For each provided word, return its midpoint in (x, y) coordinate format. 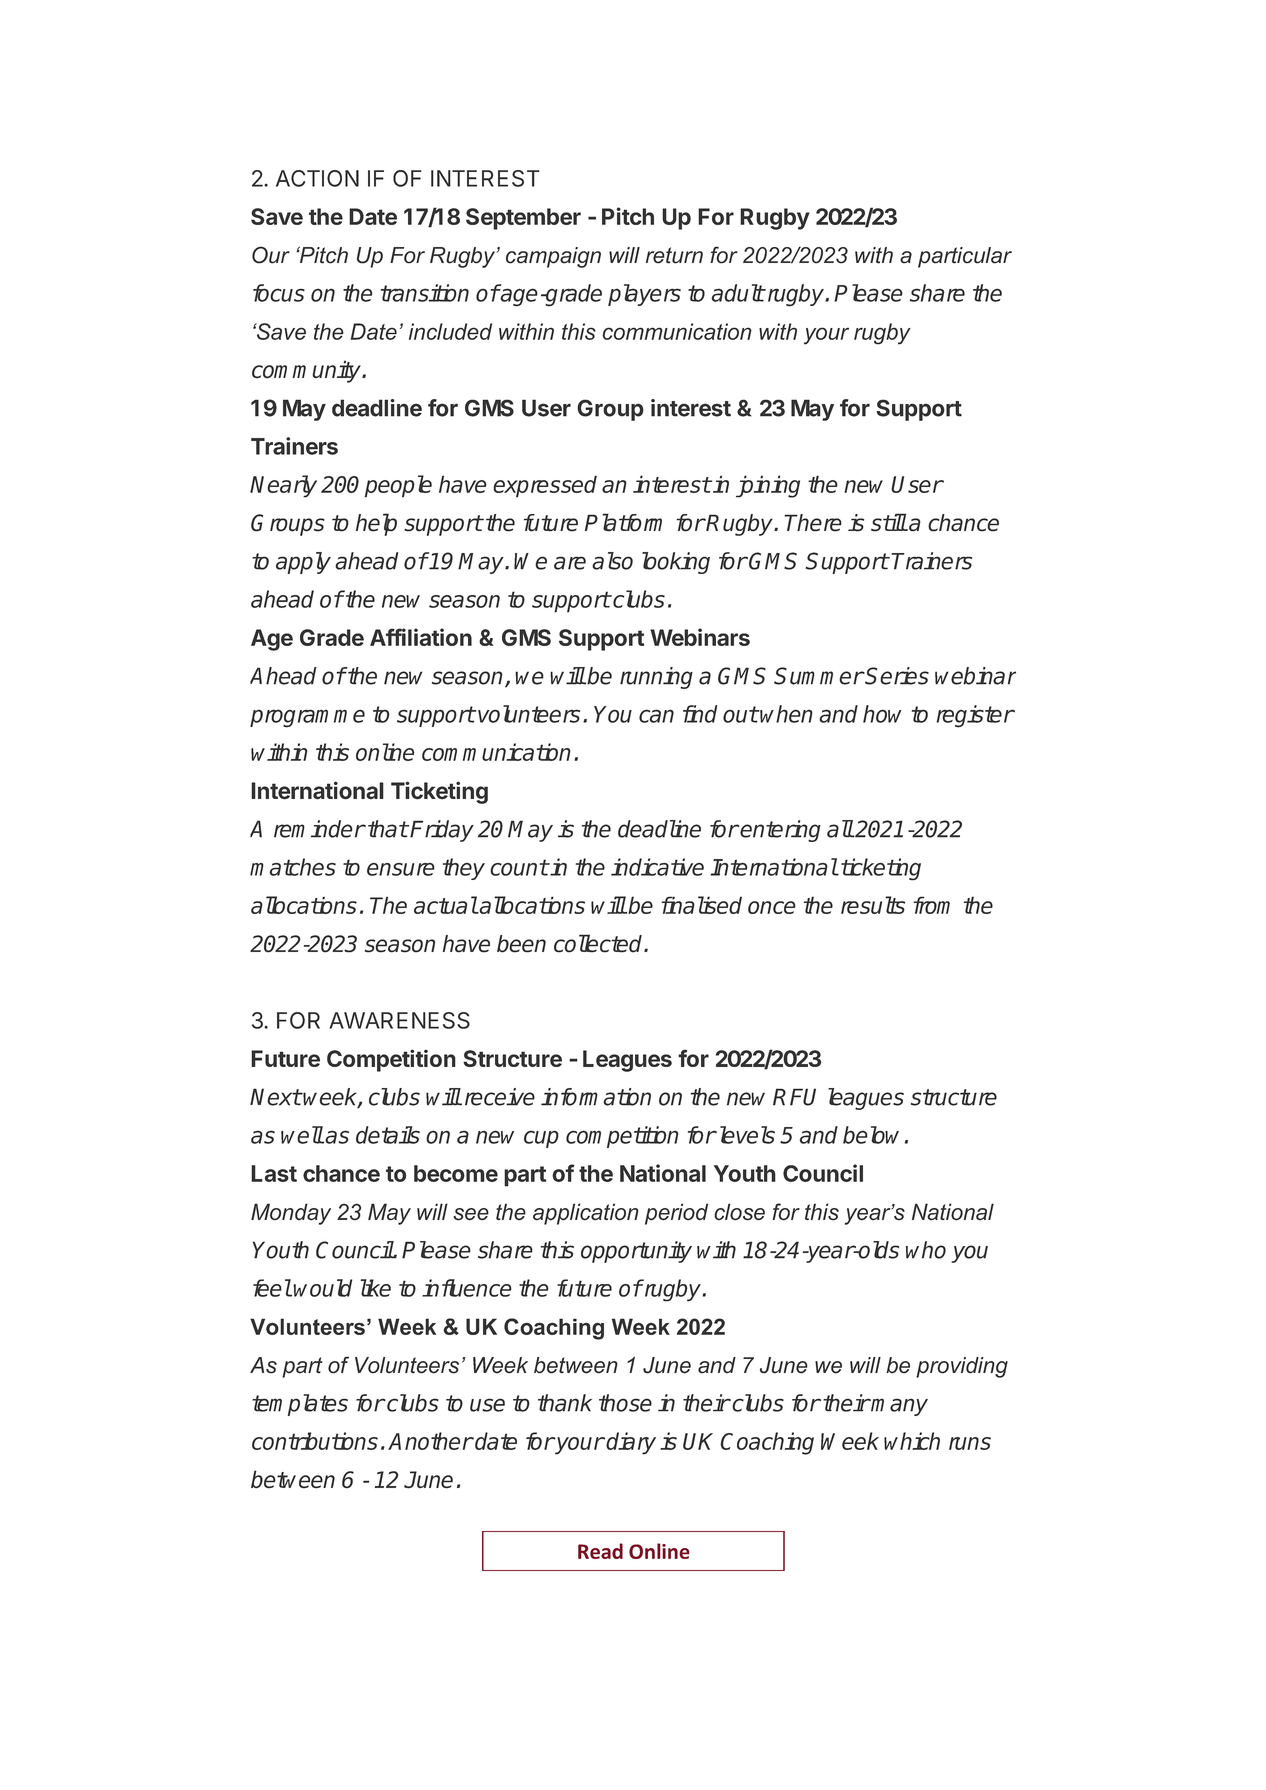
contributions (315, 1441)
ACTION (317, 178)
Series (896, 676)
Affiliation (421, 637)
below (871, 1135)
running (656, 678)
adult (737, 293)
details (388, 1135)
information (596, 1097)
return (674, 255)
